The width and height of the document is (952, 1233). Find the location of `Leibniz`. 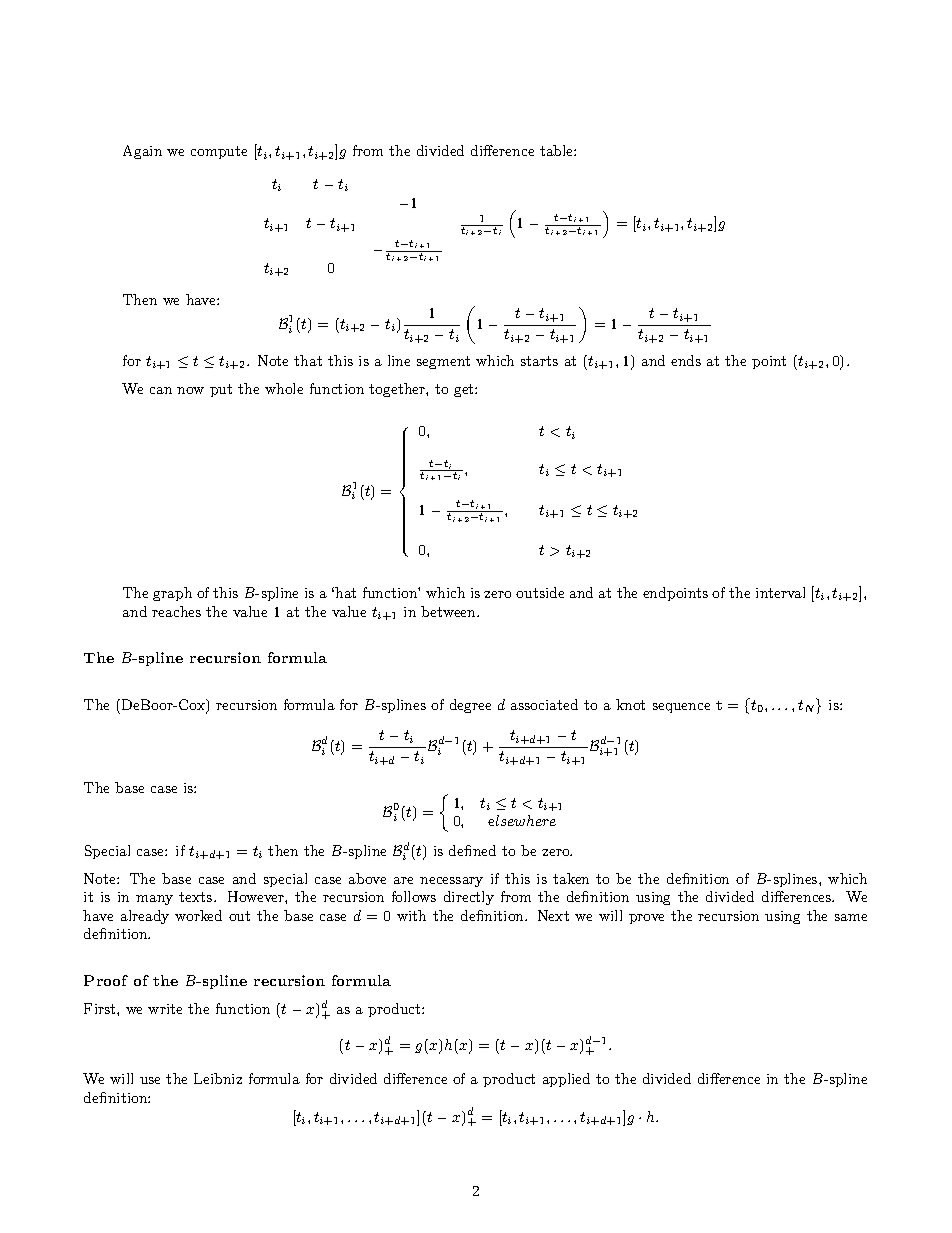

Leibniz is located at coordinates (218, 1078).
